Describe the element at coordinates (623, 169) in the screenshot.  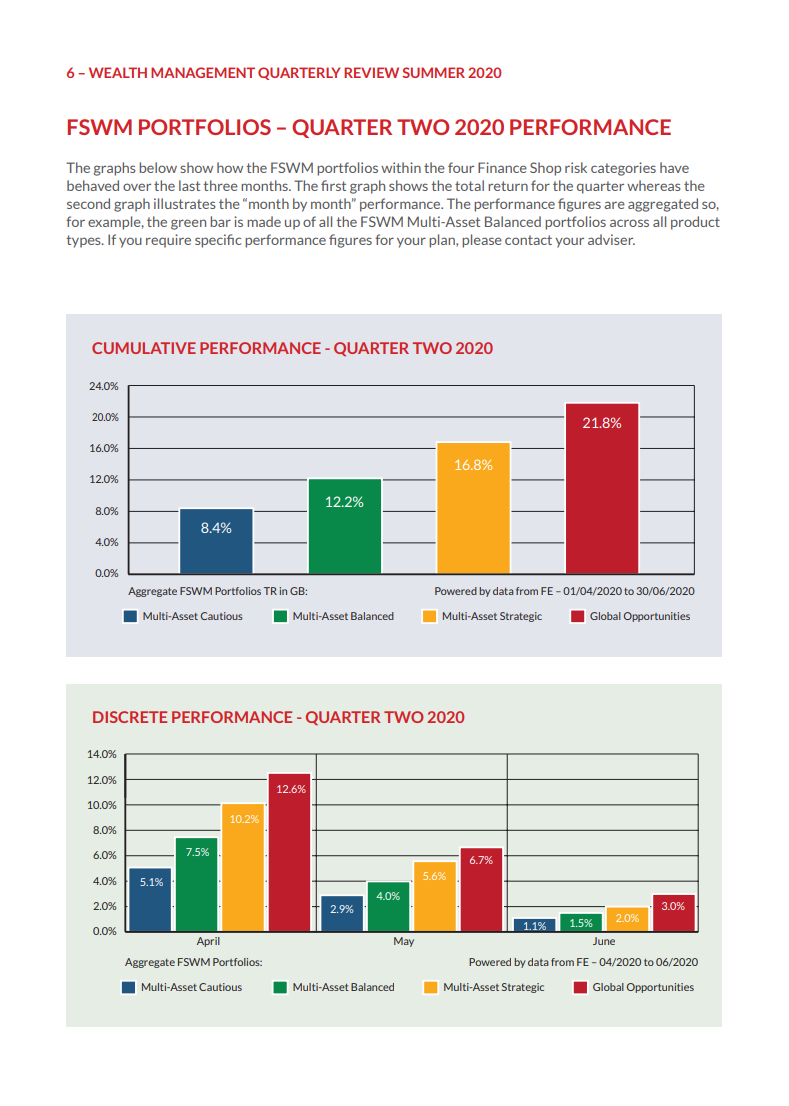
I see `categories` at that location.
